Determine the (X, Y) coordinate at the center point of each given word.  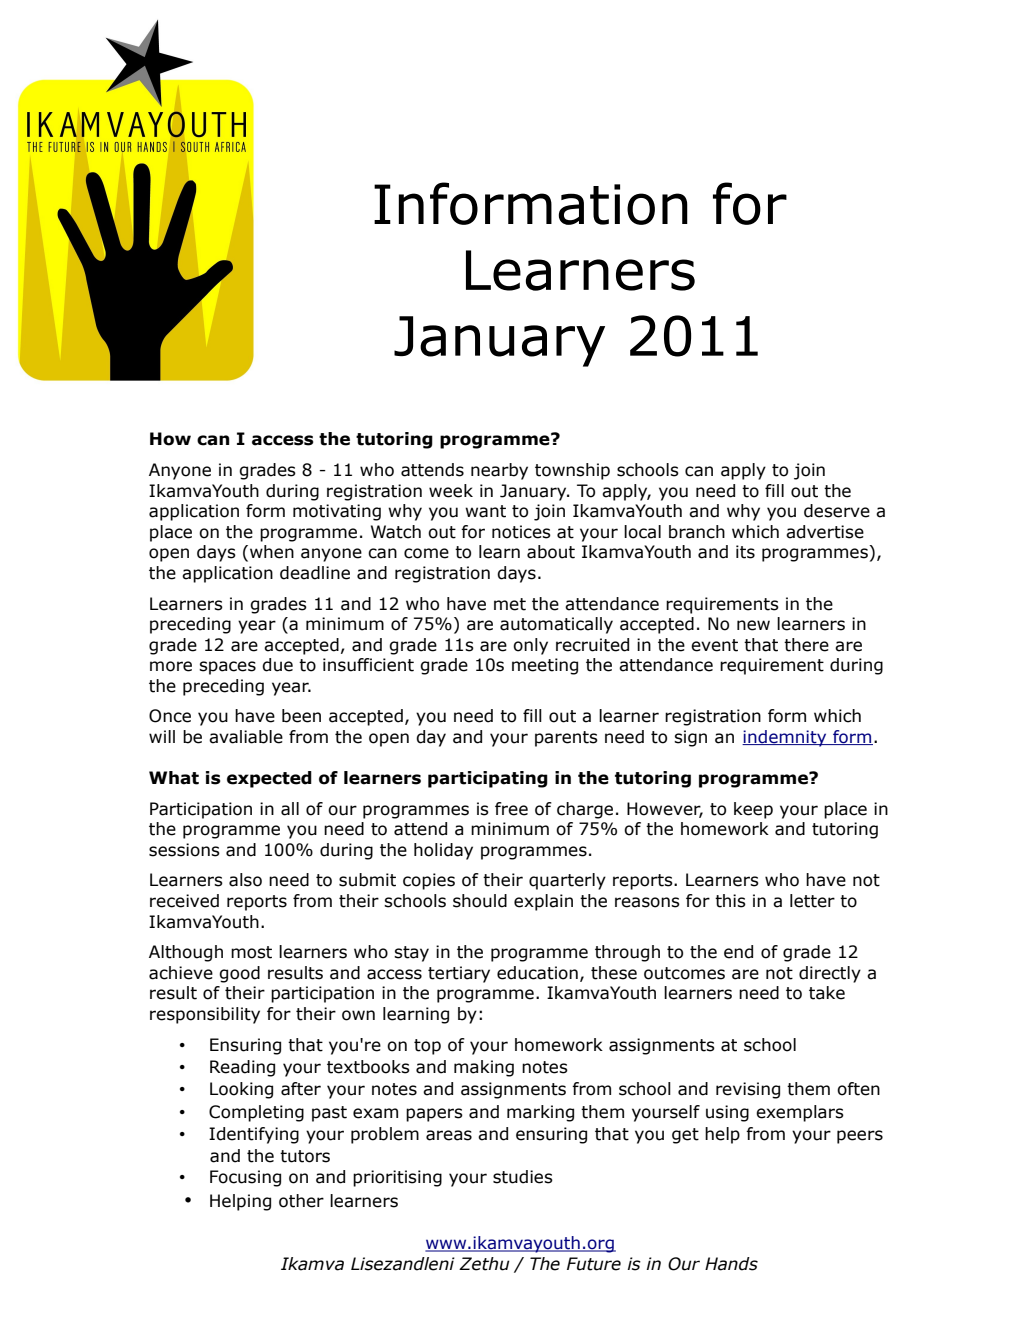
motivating (337, 512)
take (827, 993)
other (301, 1201)
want (485, 511)
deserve (837, 511)
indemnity (785, 738)
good (239, 974)
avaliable (246, 737)
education (537, 973)
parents (566, 739)
